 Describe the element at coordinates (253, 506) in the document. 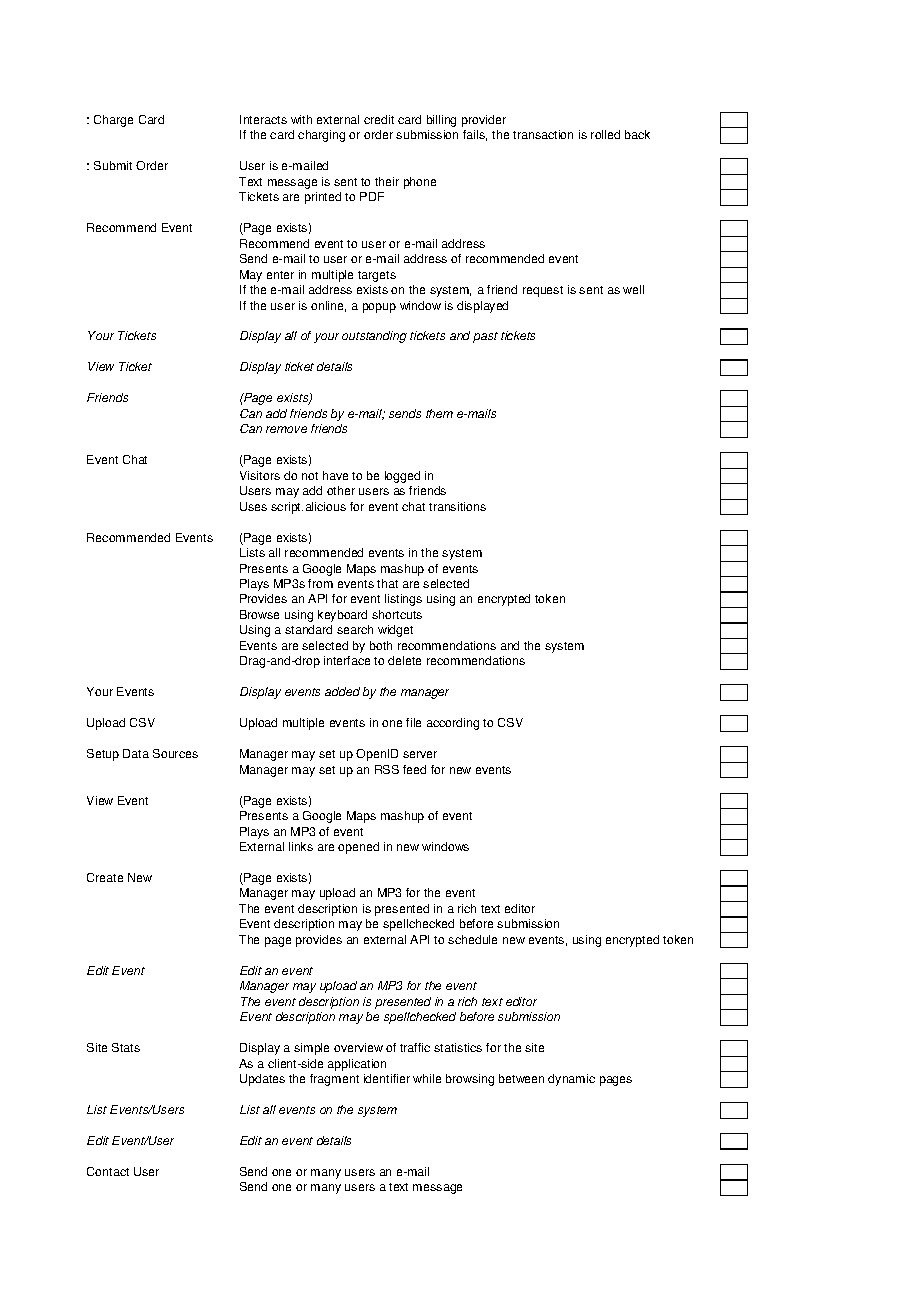

I see `Uses` at that location.
